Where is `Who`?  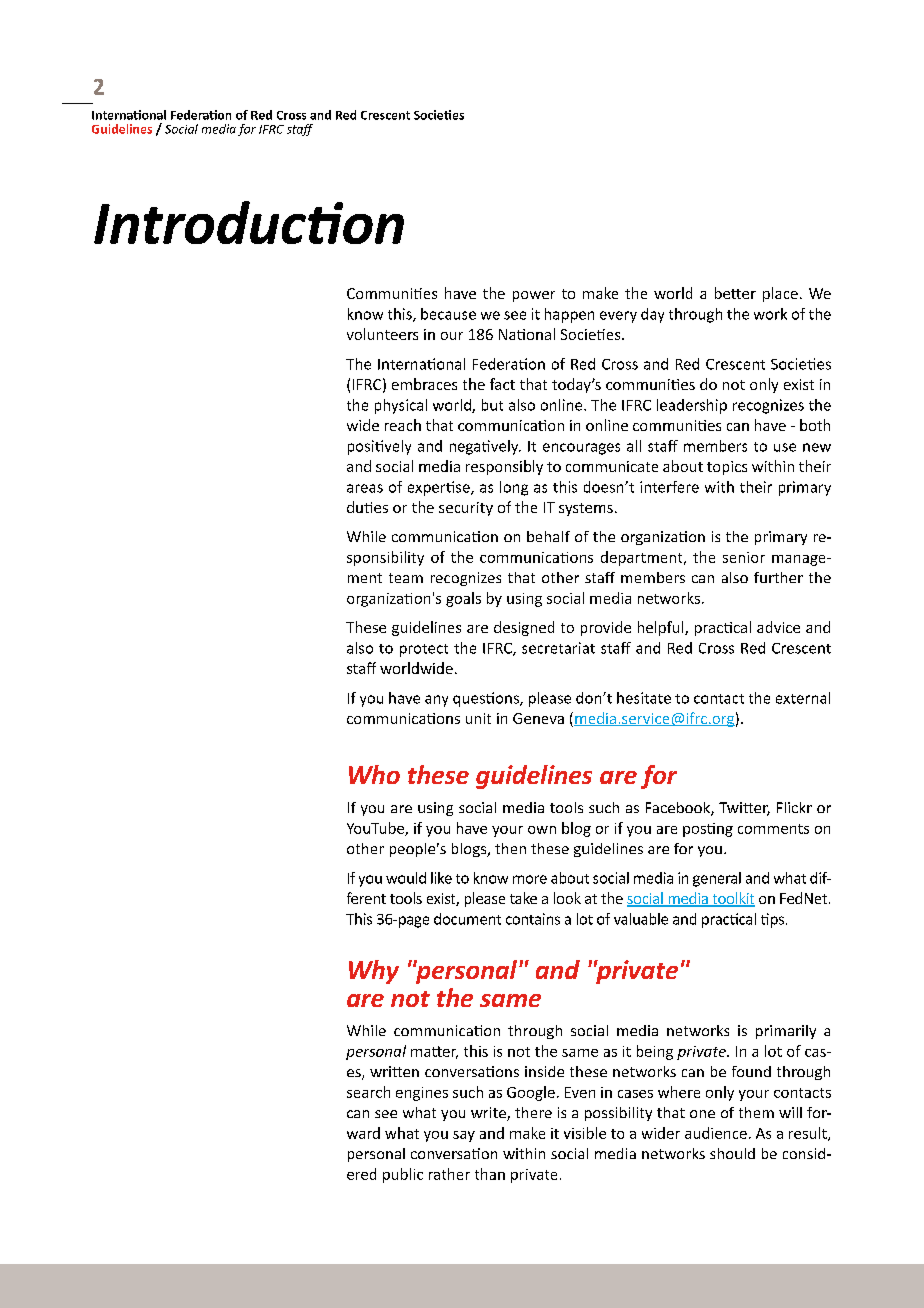 Who is located at coordinates (374, 774).
